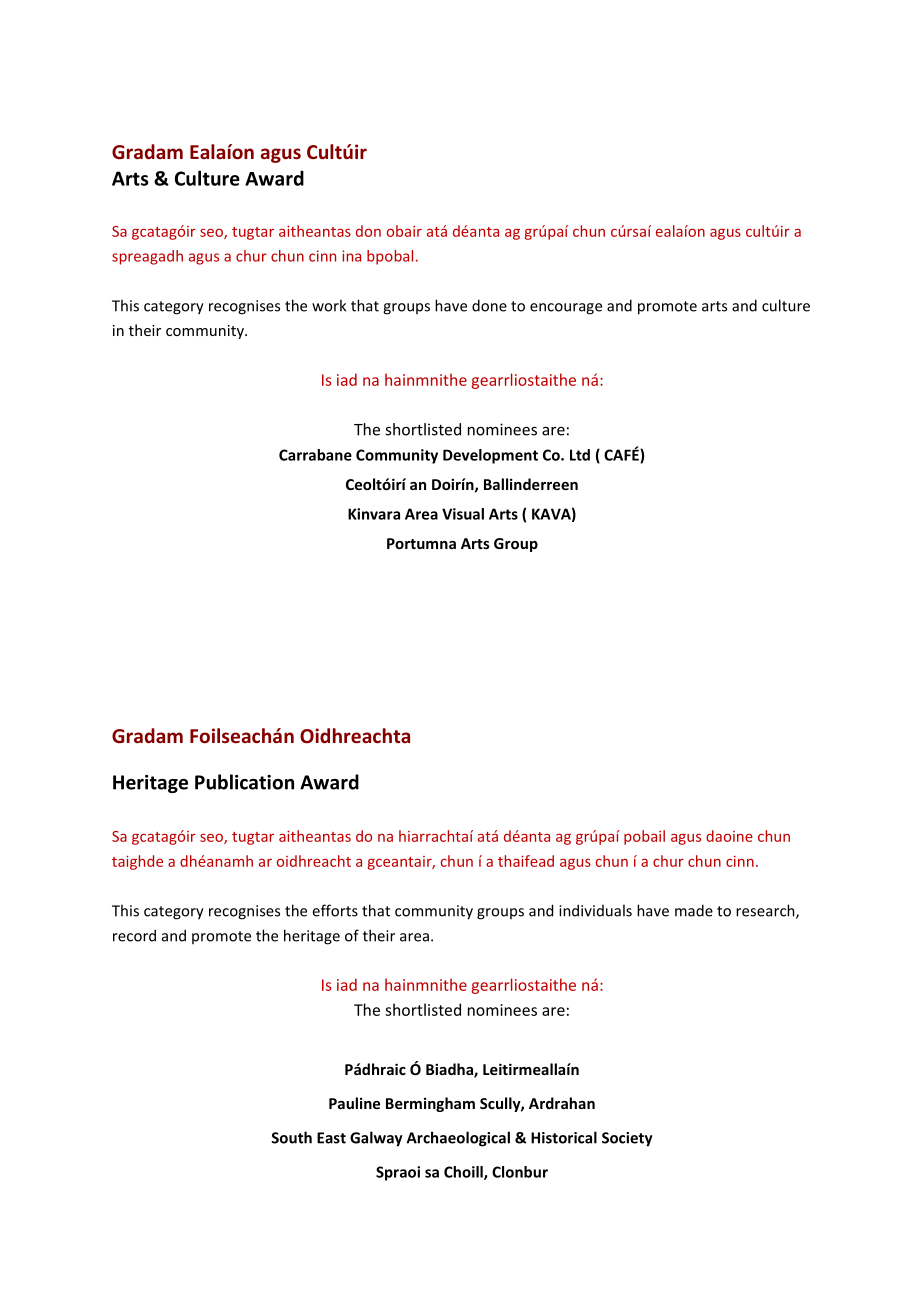 Image resolution: width=924 pixels, height=1308 pixels. What do you see at coordinates (458, 1139) in the page?
I see `Archaeological` at bounding box center [458, 1139].
